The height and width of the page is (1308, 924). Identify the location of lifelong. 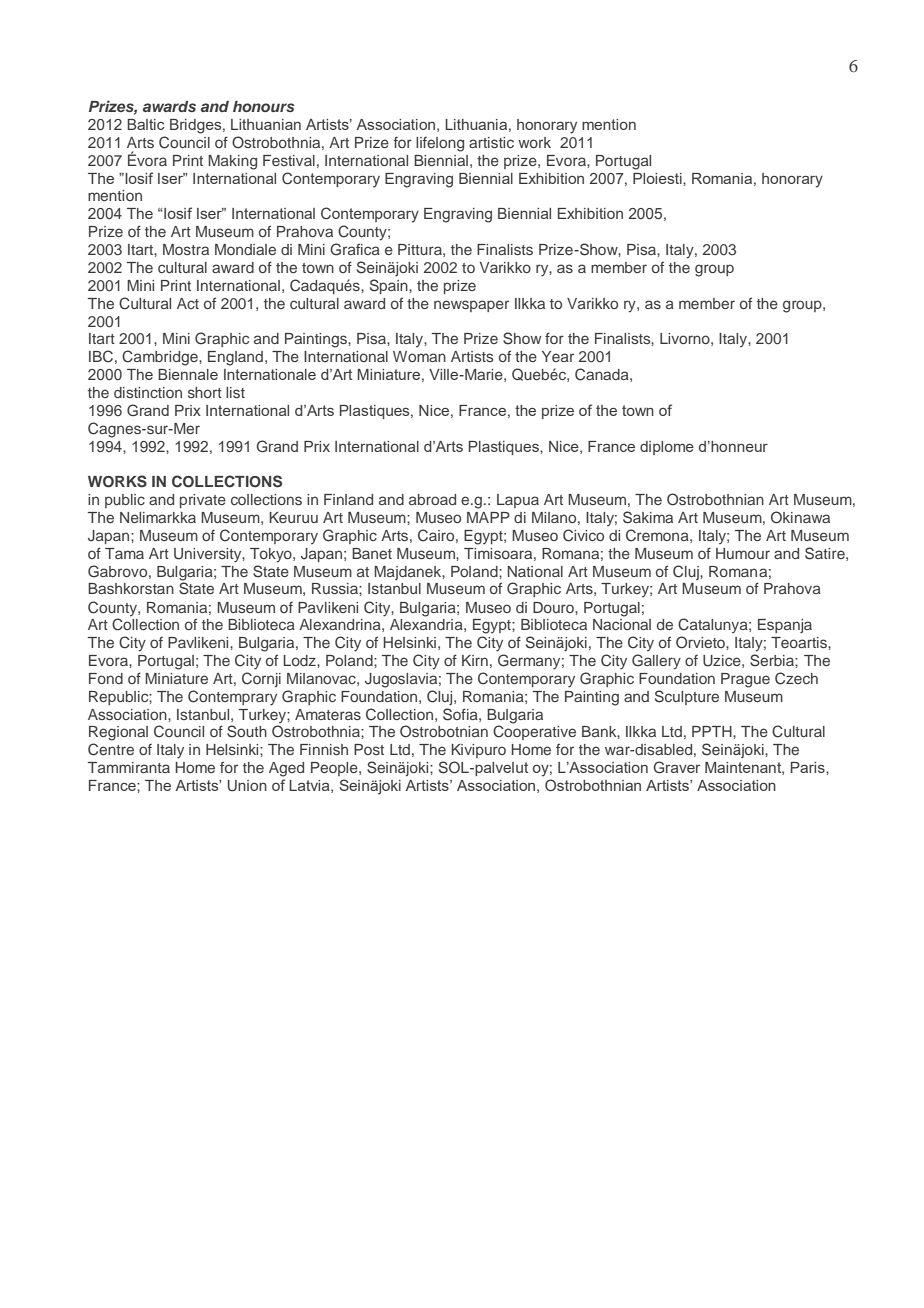
(440, 144).
